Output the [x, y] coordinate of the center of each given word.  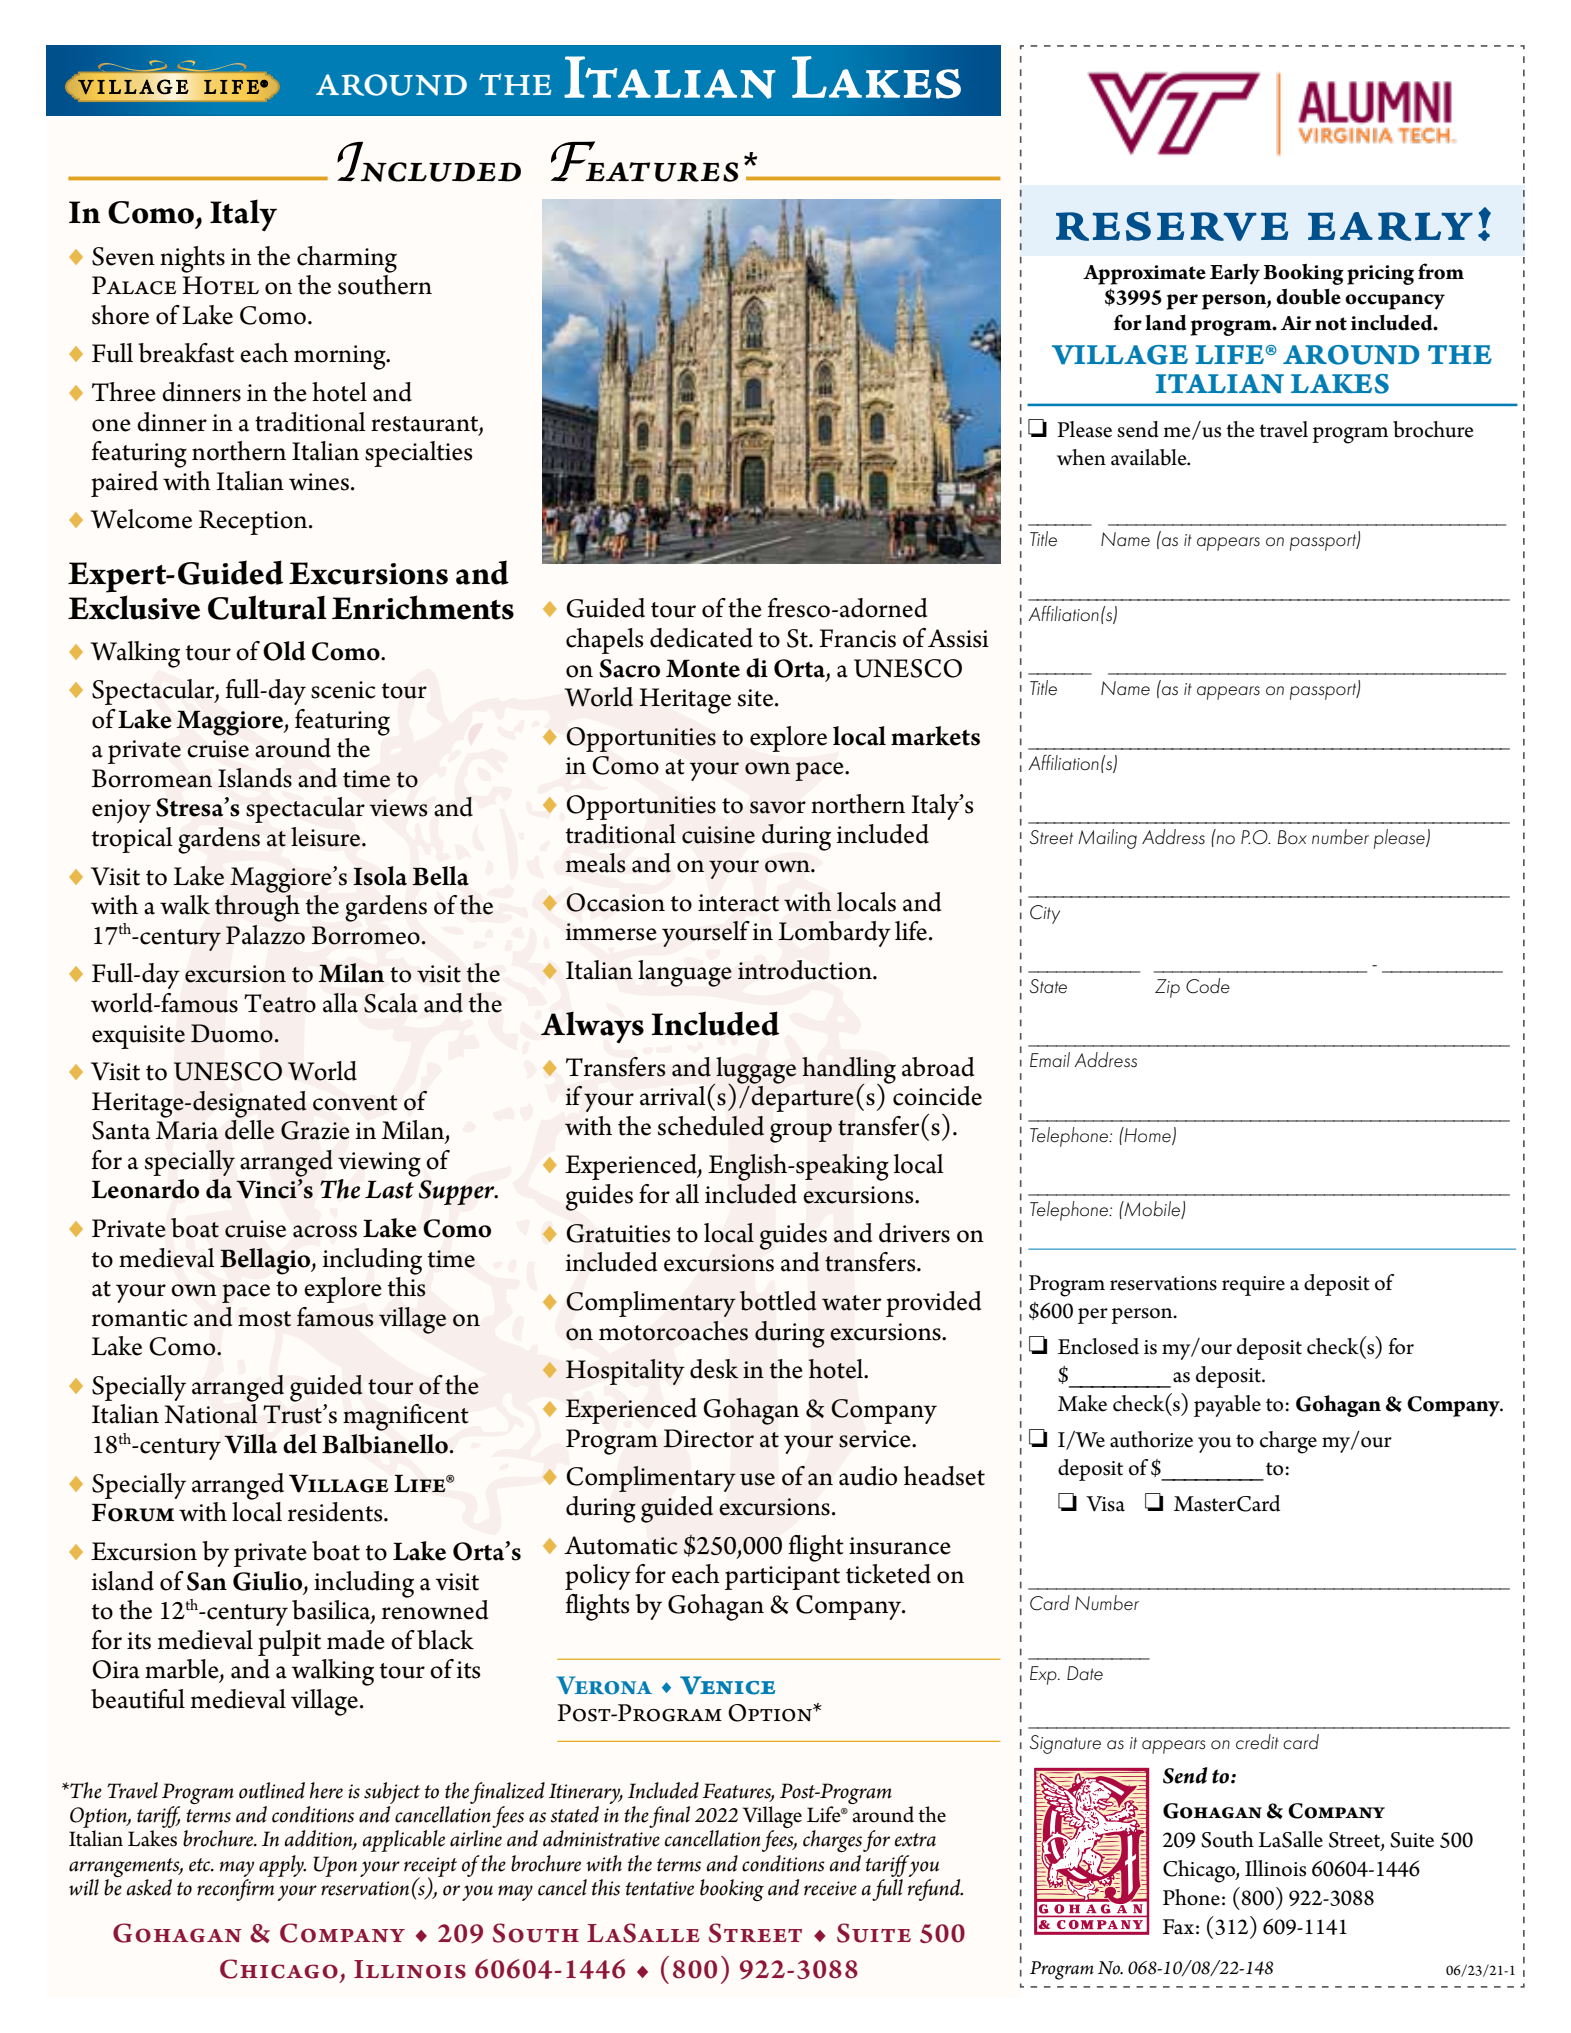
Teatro [280, 1003]
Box [1292, 837]
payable [1227, 1406]
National [211, 1414]
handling [849, 1071]
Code [1208, 986]
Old [284, 651]
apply [282, 1866]
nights [192, 259]
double [1308, 296]
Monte [703, 668]
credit [1257, 1742]
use [757, 1479]
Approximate [1144, 275]
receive [830, 1888]
